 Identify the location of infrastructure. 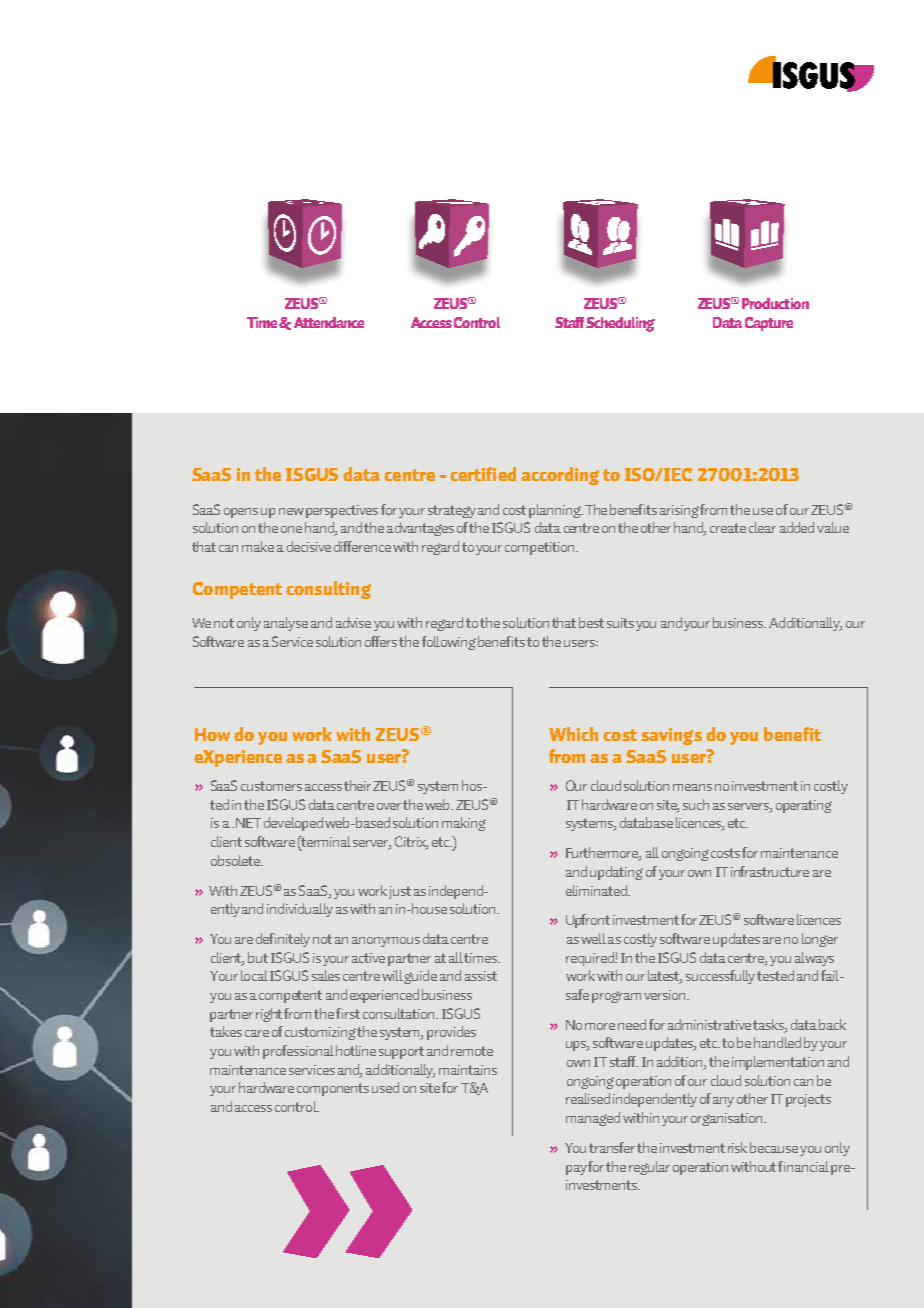
(770, 871).
